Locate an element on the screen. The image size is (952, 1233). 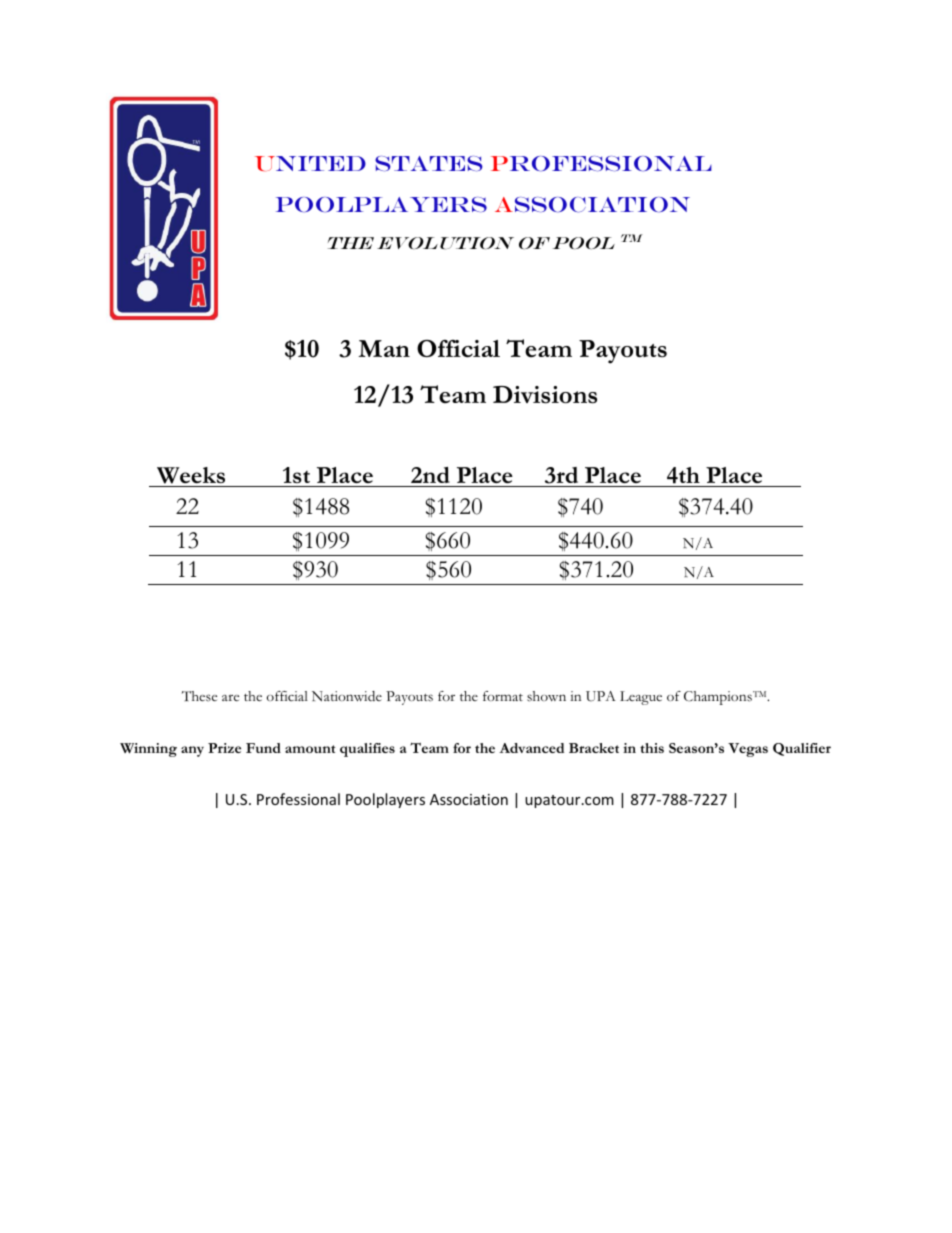
UNITED is located at coordinates (310, 164).
